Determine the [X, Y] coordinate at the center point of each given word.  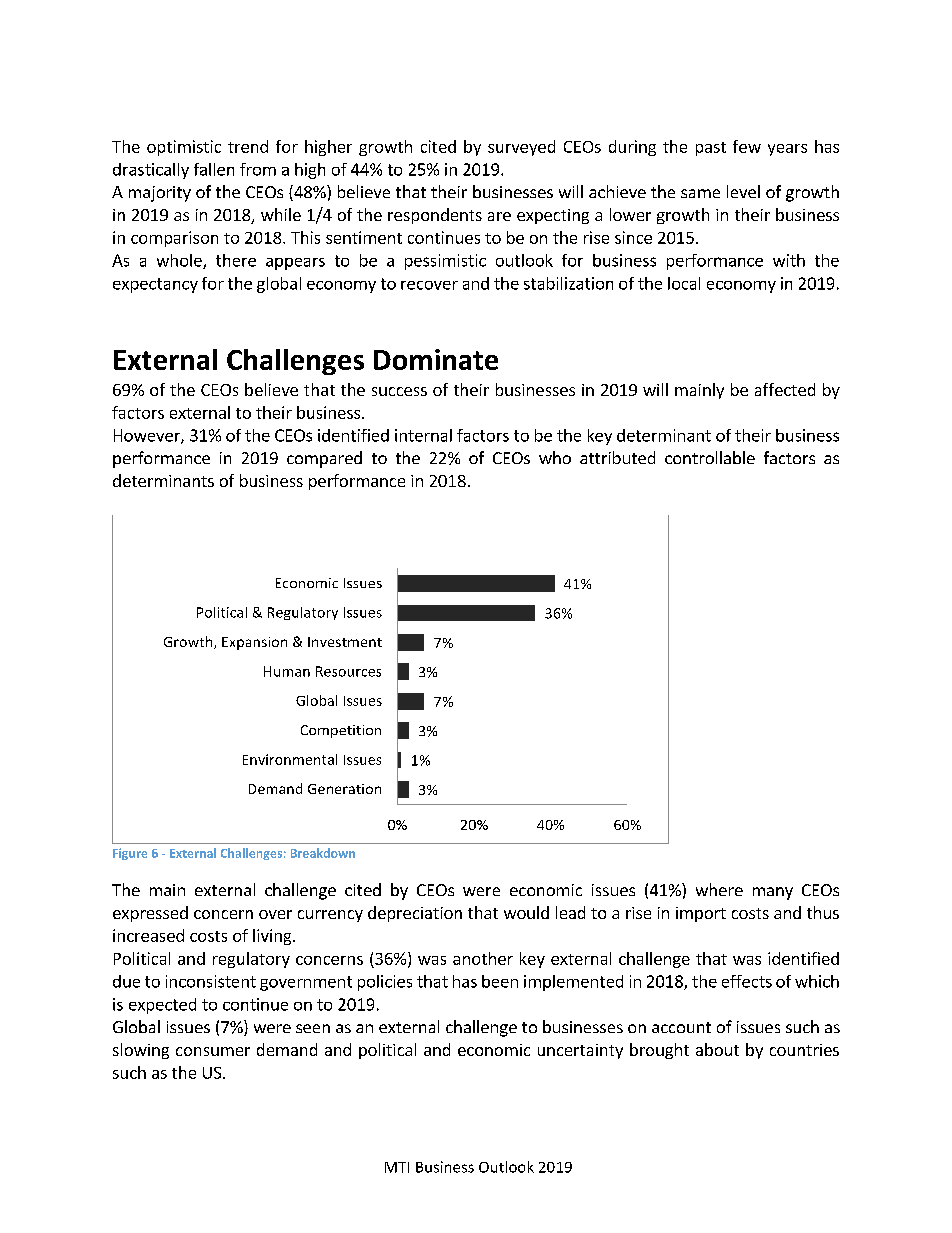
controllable [710, 457]
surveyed [521, 148]
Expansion [254, 643]
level [743, 191]
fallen [214, 169]
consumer [213, 1051]
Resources [348, 671]
